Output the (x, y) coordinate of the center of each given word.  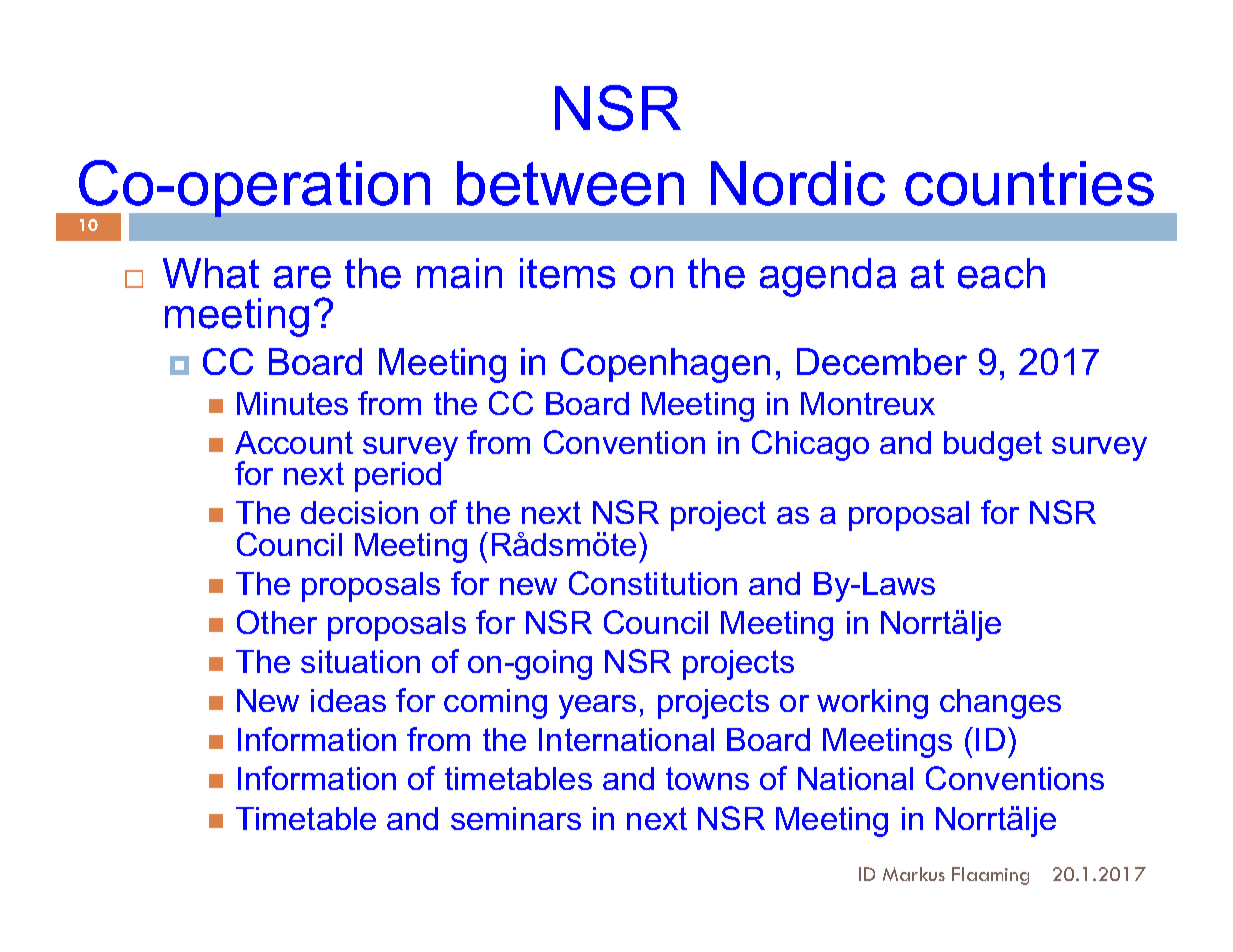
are (302, 277)
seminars (516, 818)
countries (1029, 183)
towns (707, 778)
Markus (914, 874)
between (570, 183)
